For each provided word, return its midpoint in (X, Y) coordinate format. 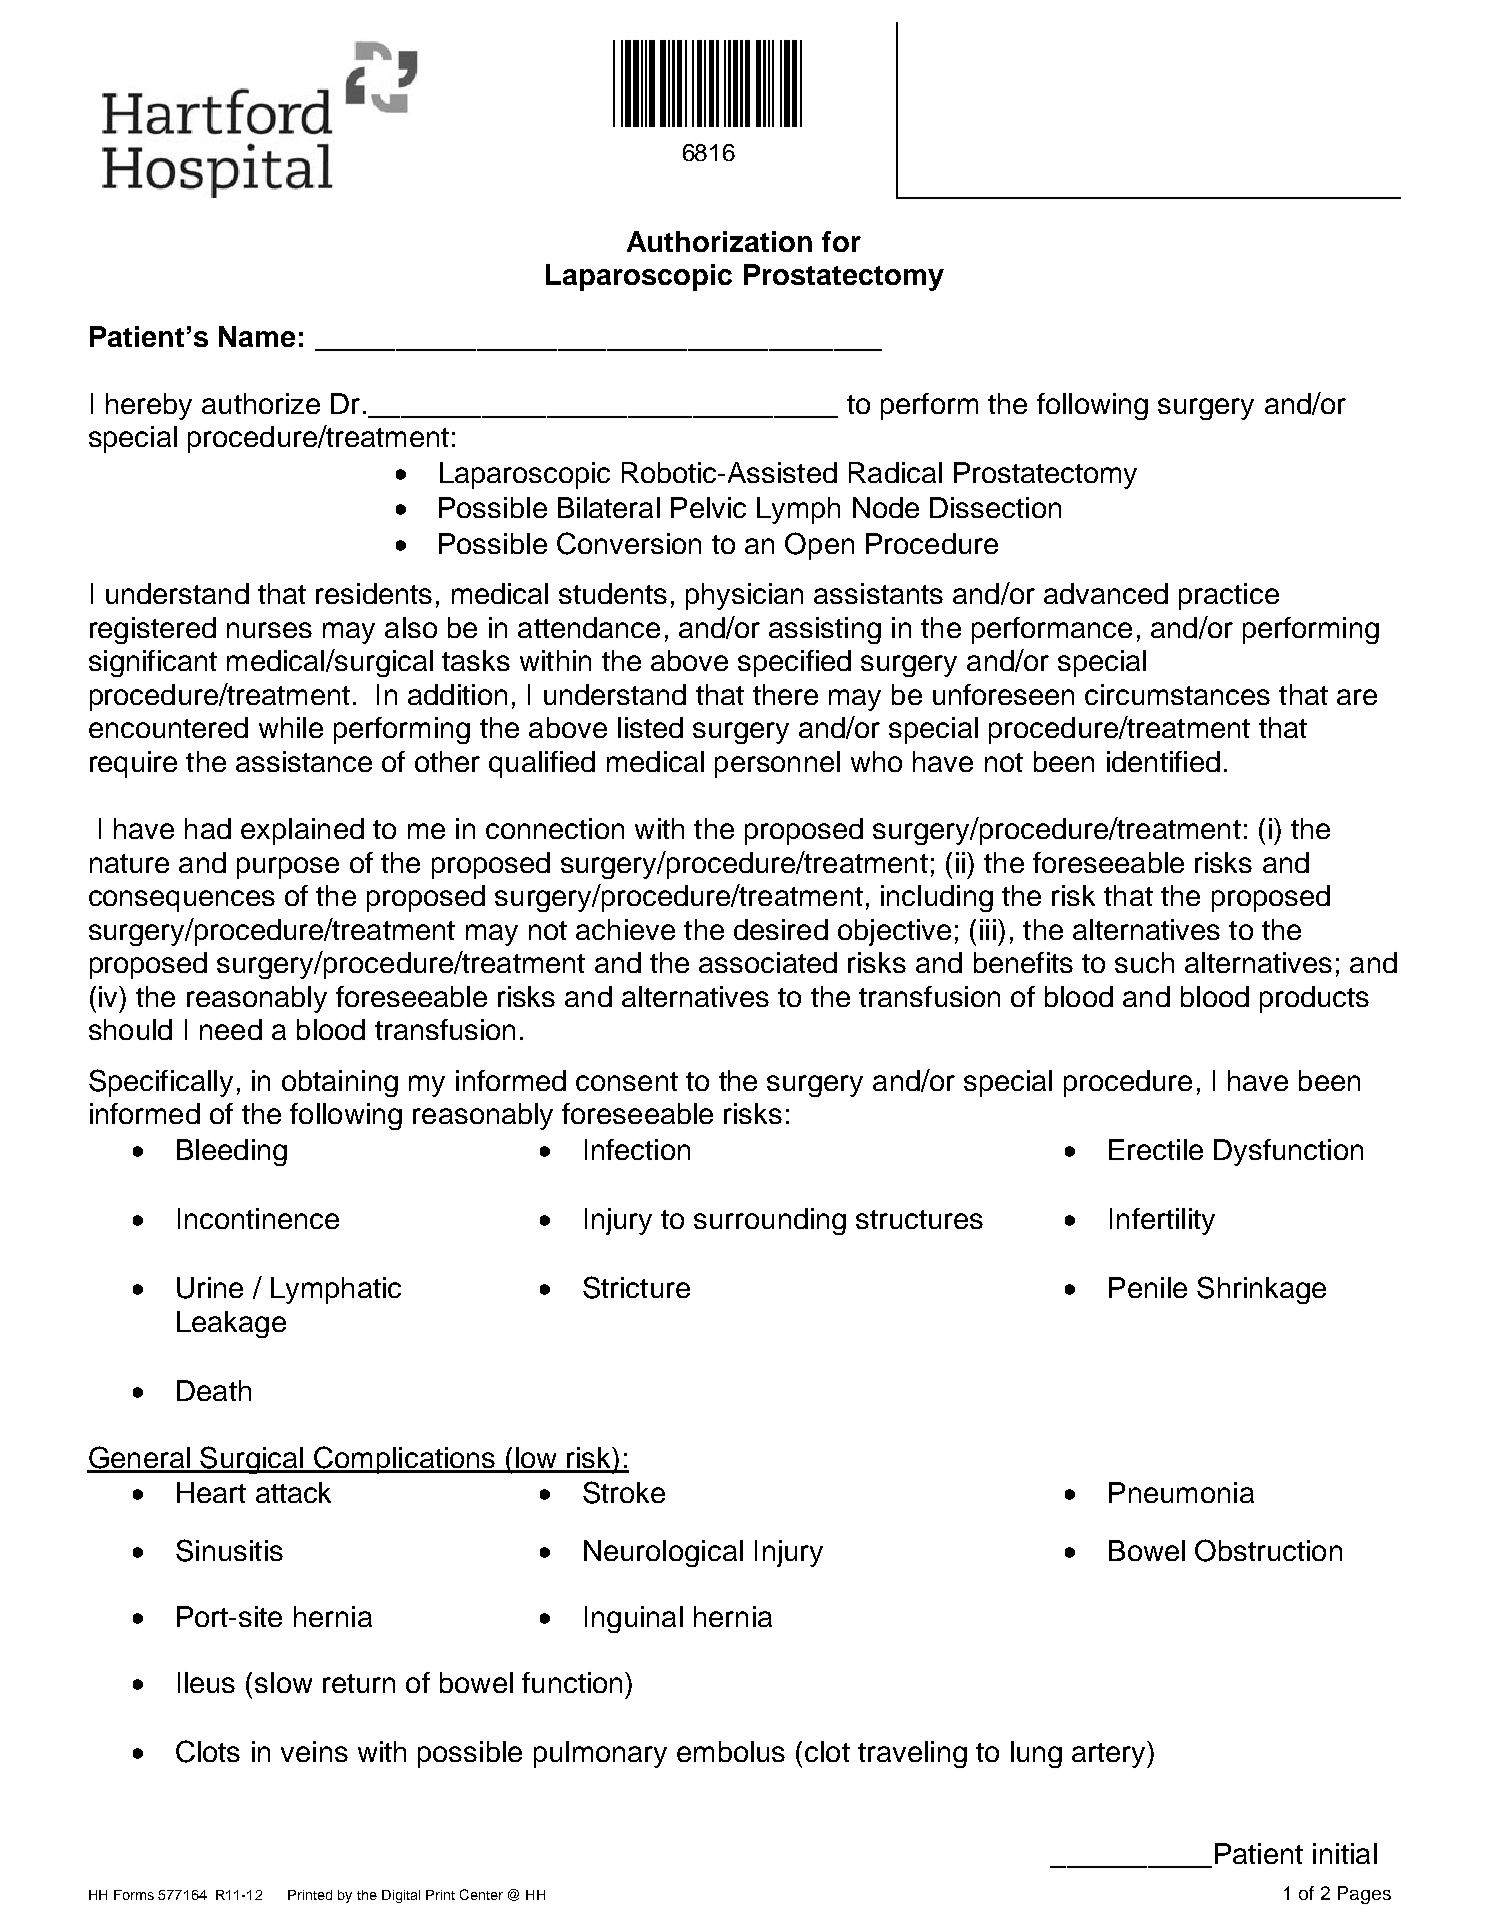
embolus (731, 1751)
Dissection (995, 507)
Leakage (231, 1324)
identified (1163, 761)
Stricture (636, 1287)
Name (257, 336)
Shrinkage (1261, 1290)
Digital (401, 1896)
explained (302, 831)
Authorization (719, 241)
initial (1345, 1853)
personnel (777, 764)
